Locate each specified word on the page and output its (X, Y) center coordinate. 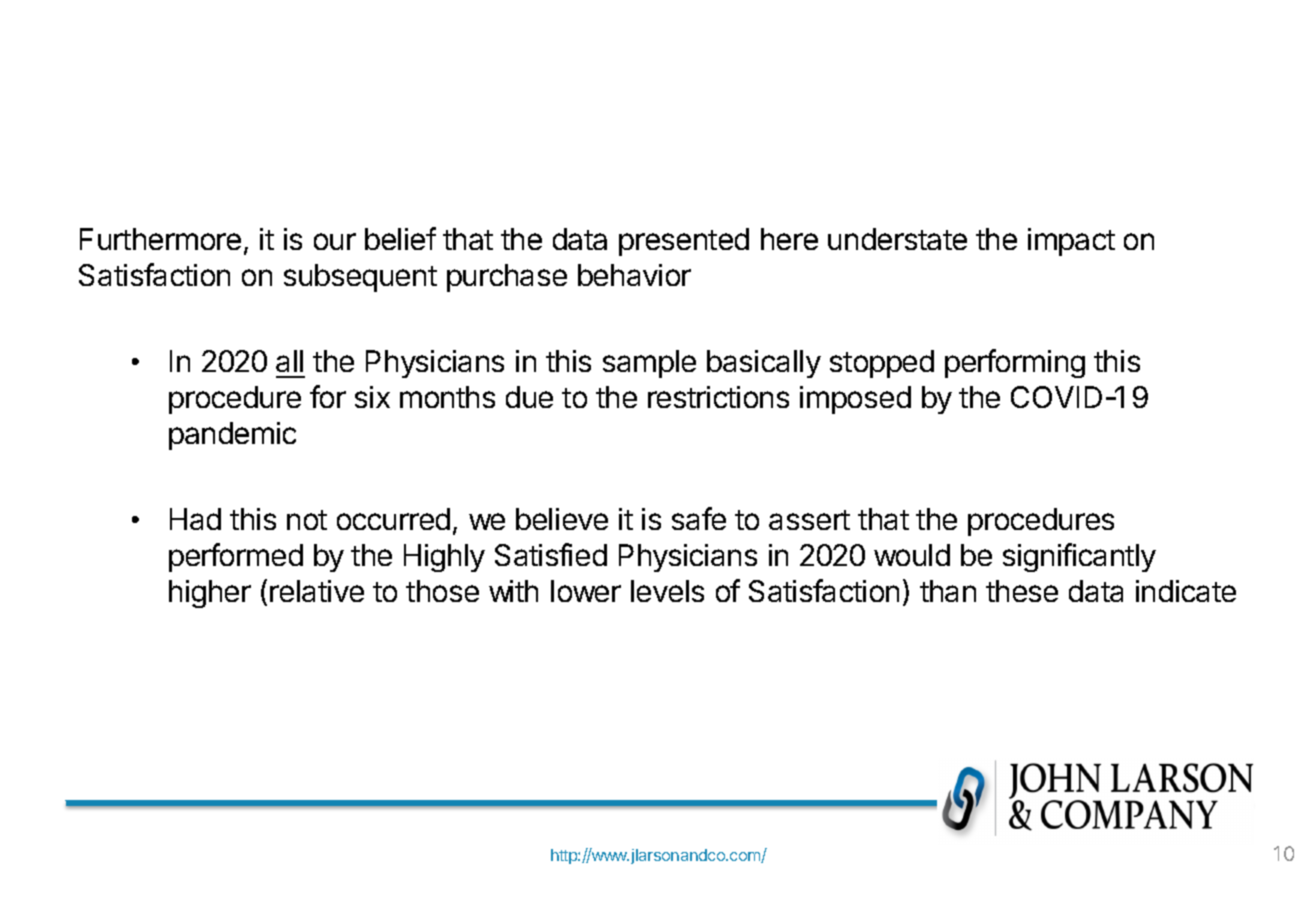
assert (809, 520)
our (335, 241)
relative (317, 591)
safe (699, 518)
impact (1071, 242)
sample (649, 364)
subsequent (360, 278)
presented (684, 242)
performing (1015, 363)
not (307, 520)
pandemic (232, 436)
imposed (855, 400)
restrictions (718, 397)
